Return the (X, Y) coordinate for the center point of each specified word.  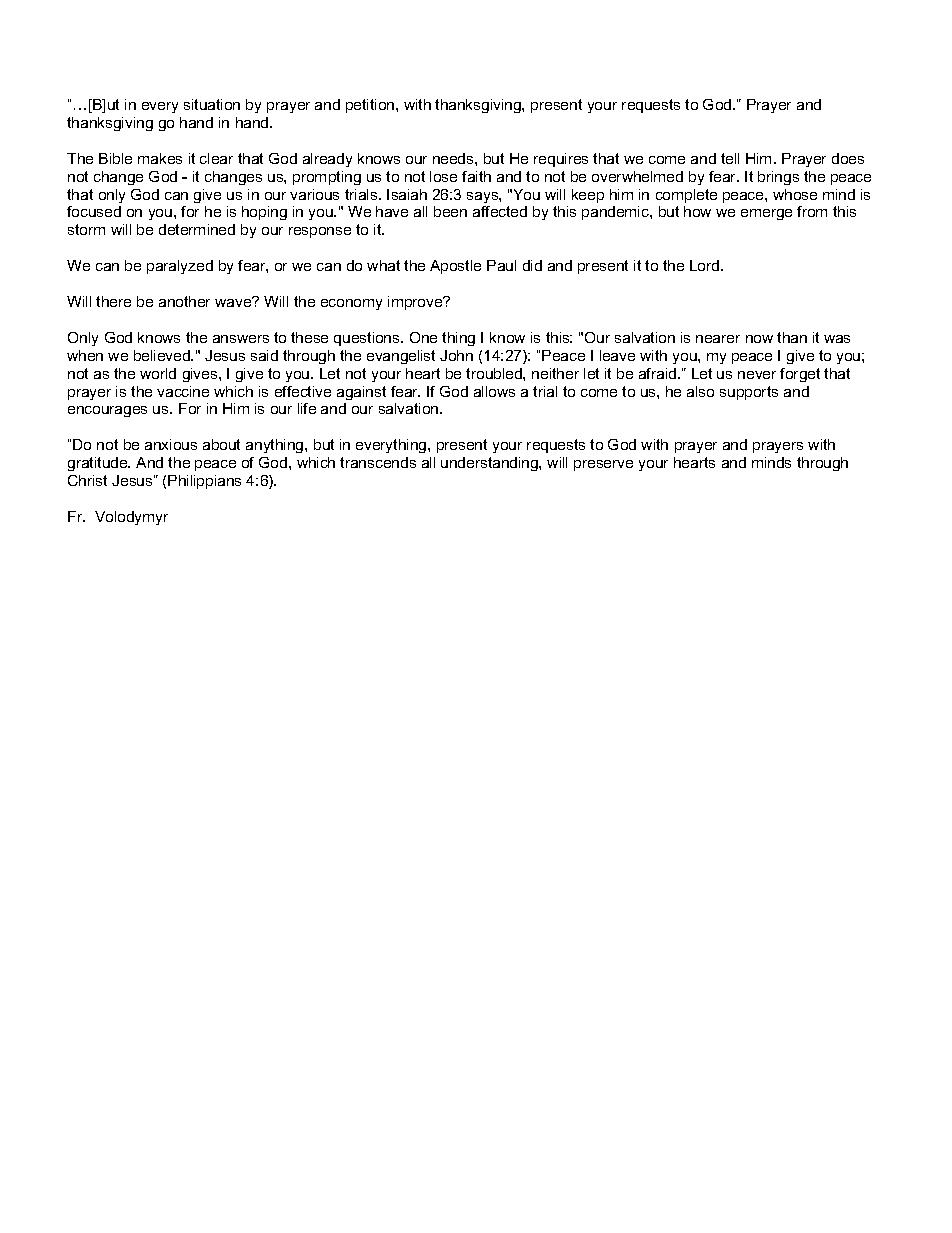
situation (212, 104)
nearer (718, 339)
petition (371, 106)
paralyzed (180, 267)
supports (749, 393)
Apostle (455, 267)
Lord (706, 265)
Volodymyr (131, 518)
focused (94, 211)
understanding (490, 464)
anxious (171, 444)
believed (163, 355)
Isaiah (407, 194)
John (456, 355)
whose (795, 194)
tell (730, 158)
